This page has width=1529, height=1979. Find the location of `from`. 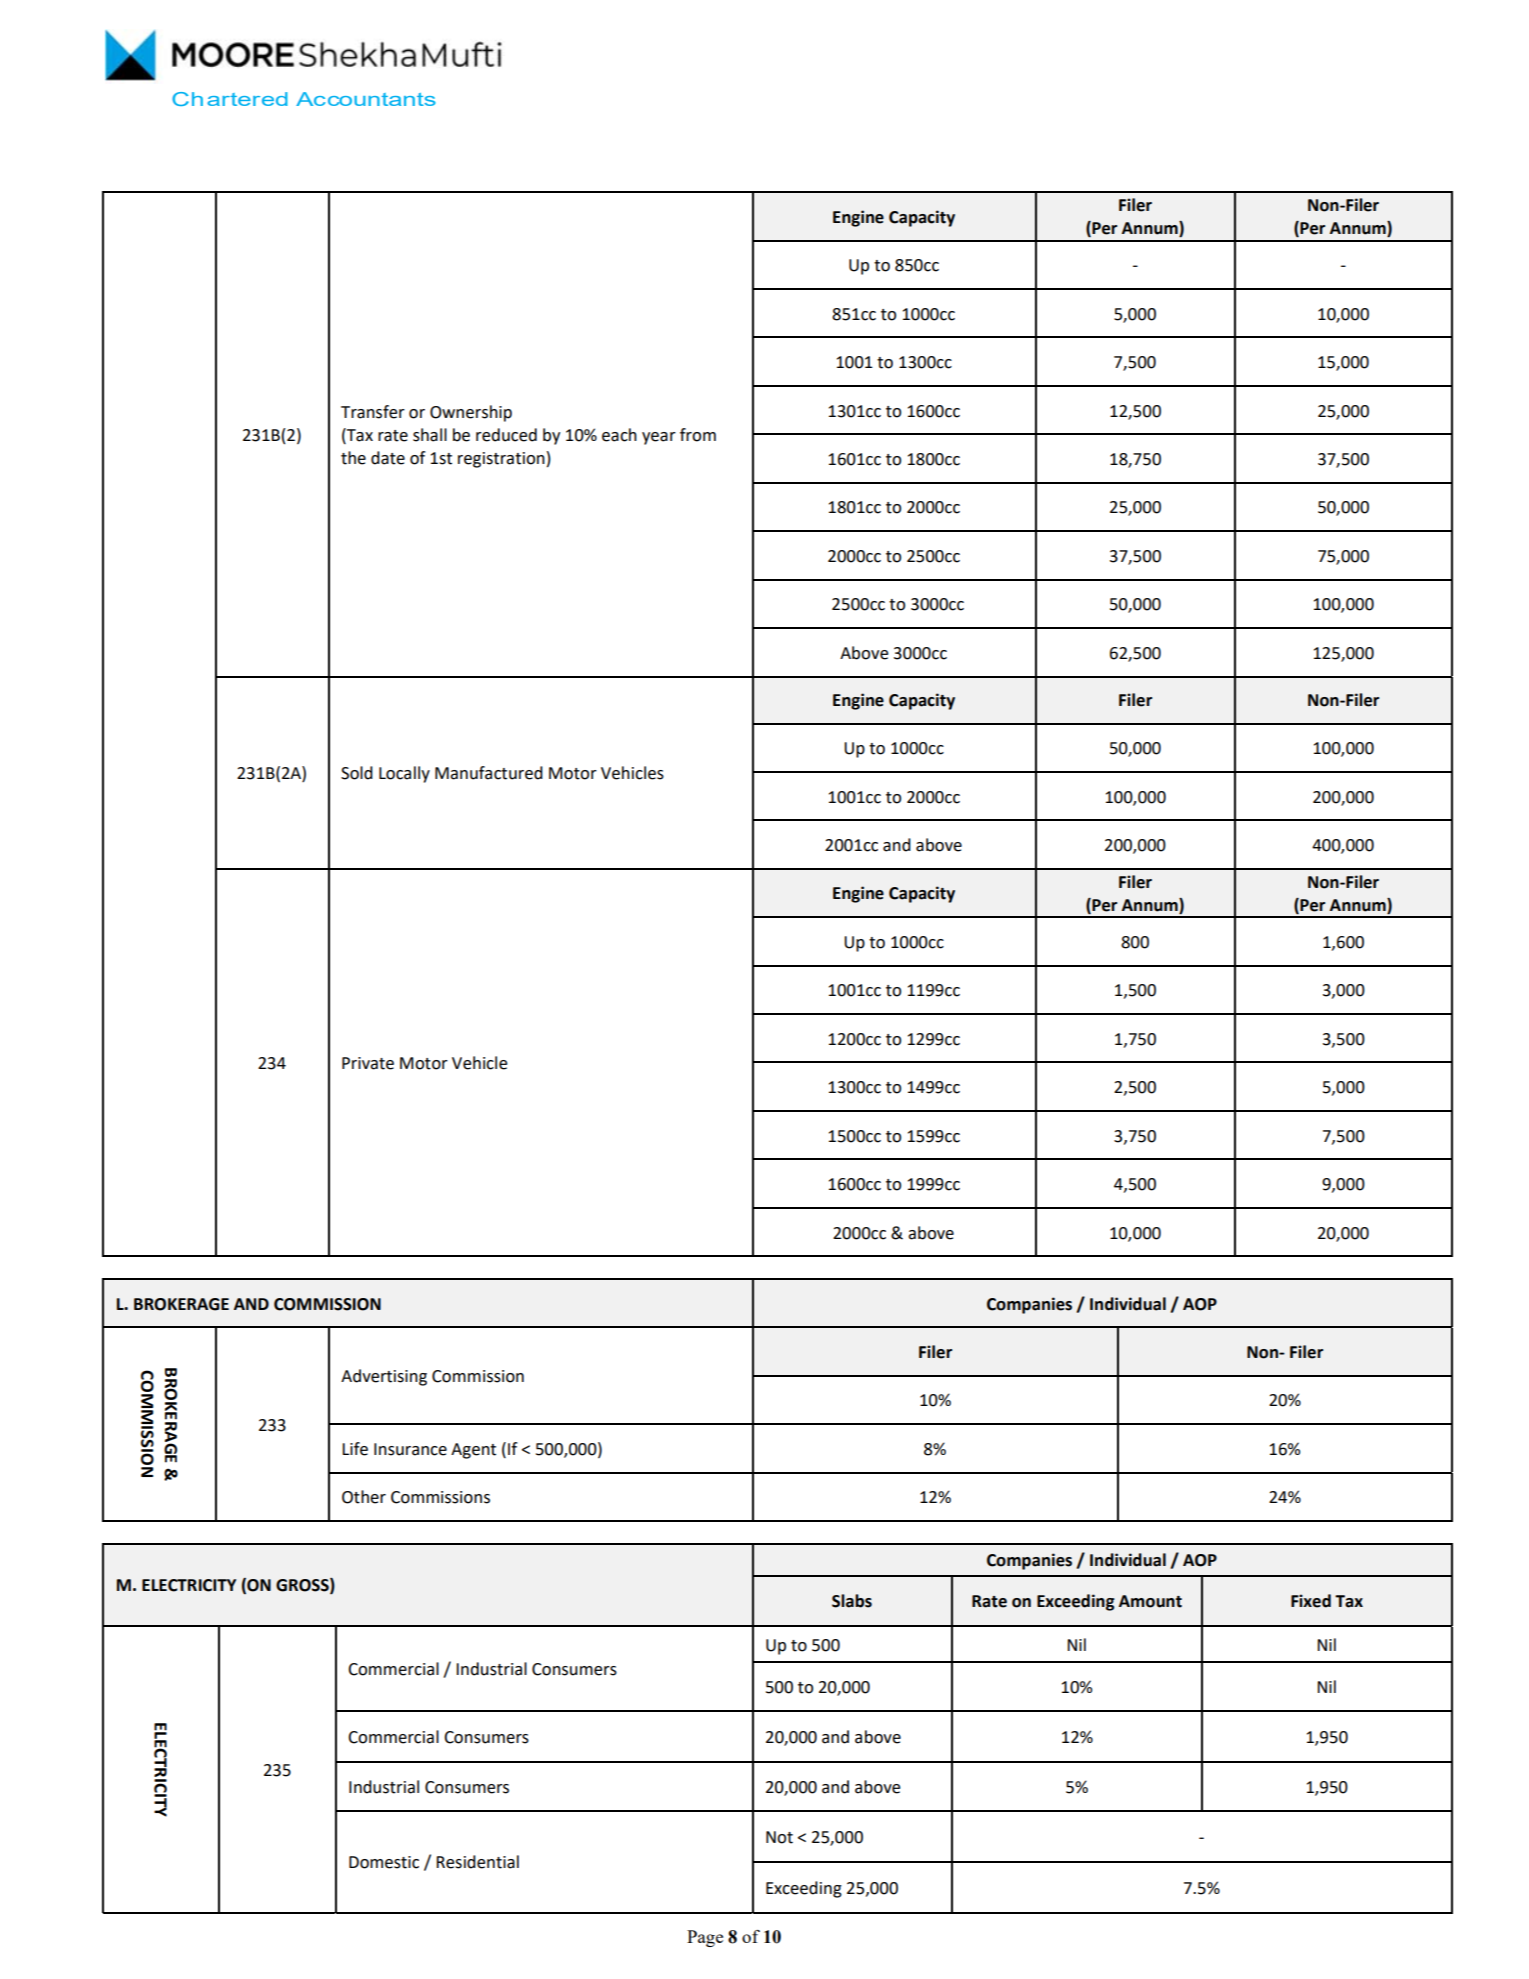

from is located at coordinates (698, 435).
